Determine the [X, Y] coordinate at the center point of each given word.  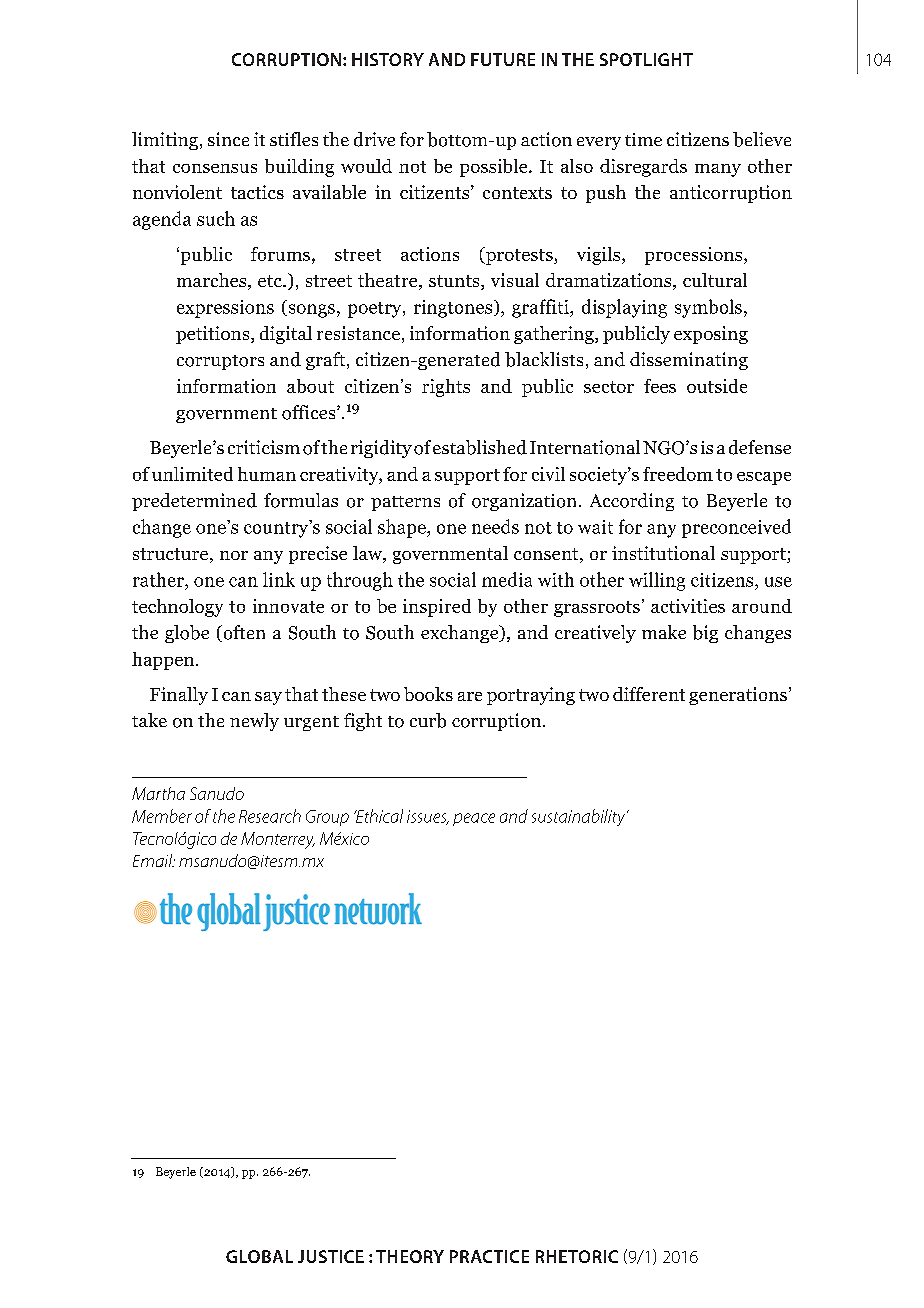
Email [154, 860]
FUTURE [503, 59]
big [705, 634]
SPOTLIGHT [646, 59]
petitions [214, 335]
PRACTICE [489, 1256]
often [243, 633]
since [228, 139]
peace [474, 819]
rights [446, 388]
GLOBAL [259, 1256]
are [470, 696]
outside [717, 386]
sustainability [580, 817]
